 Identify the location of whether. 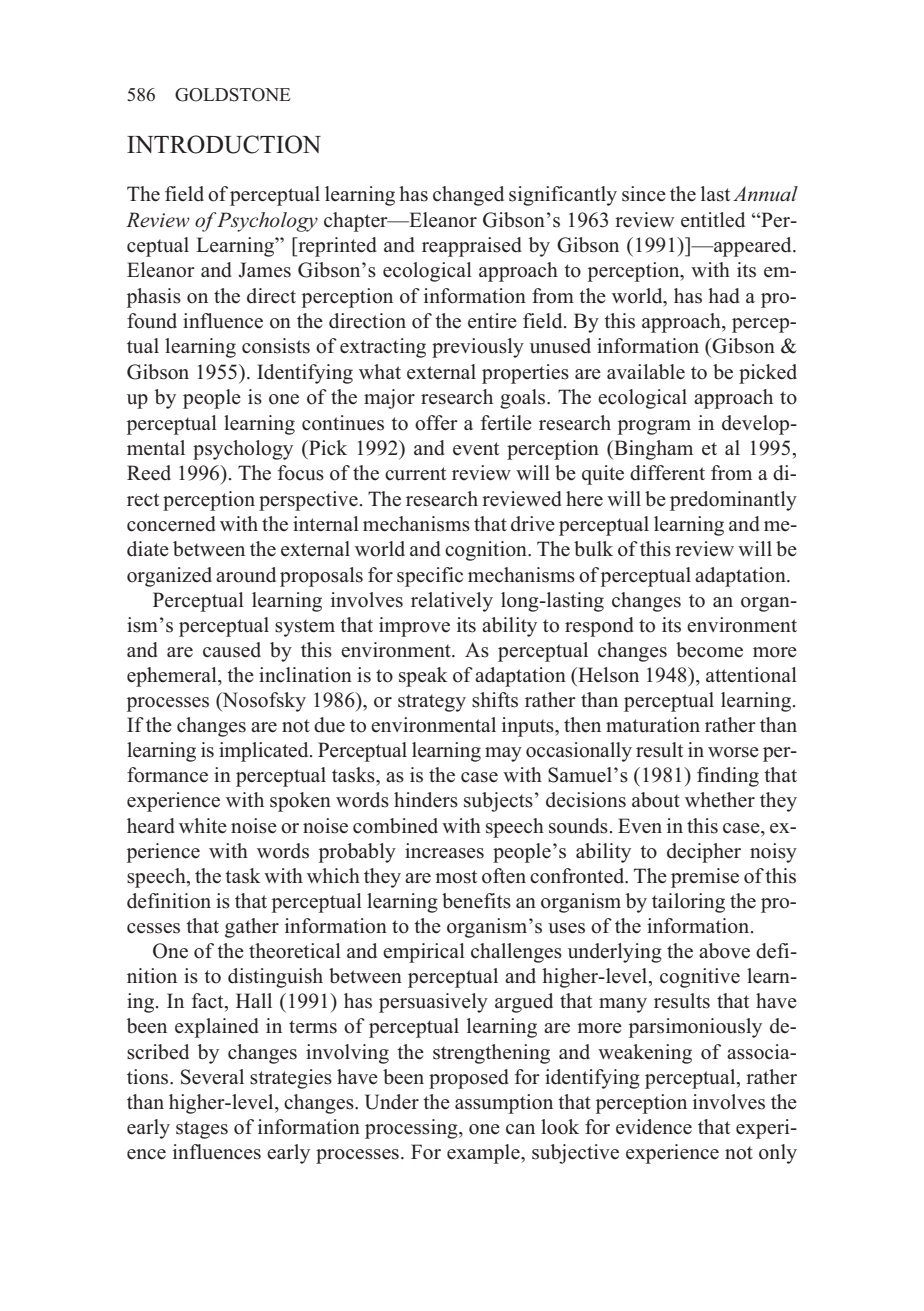
(720, 800).
